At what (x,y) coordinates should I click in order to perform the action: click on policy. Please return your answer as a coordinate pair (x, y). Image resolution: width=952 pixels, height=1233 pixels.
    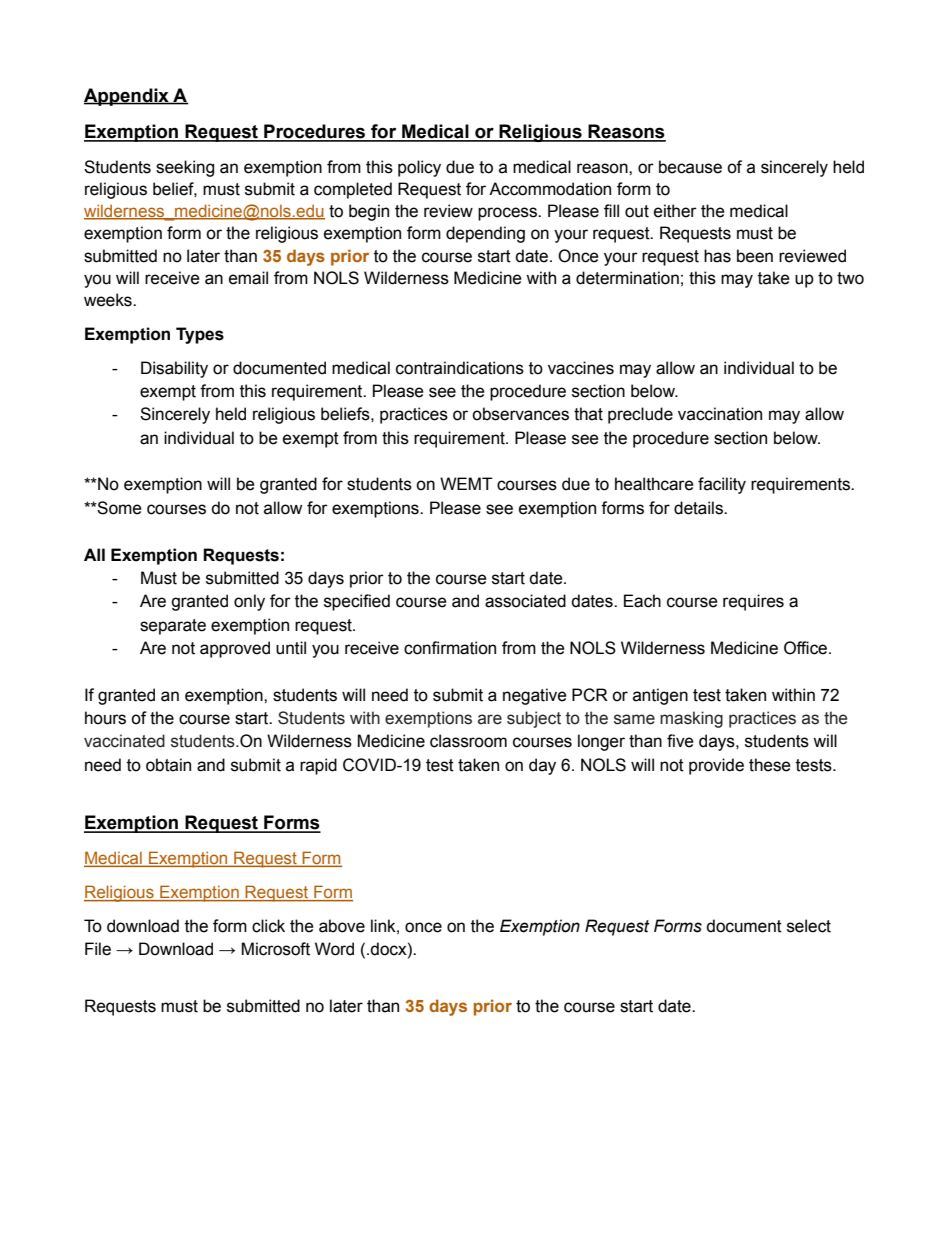
    Looking at the image, I should click on (419, 168).
